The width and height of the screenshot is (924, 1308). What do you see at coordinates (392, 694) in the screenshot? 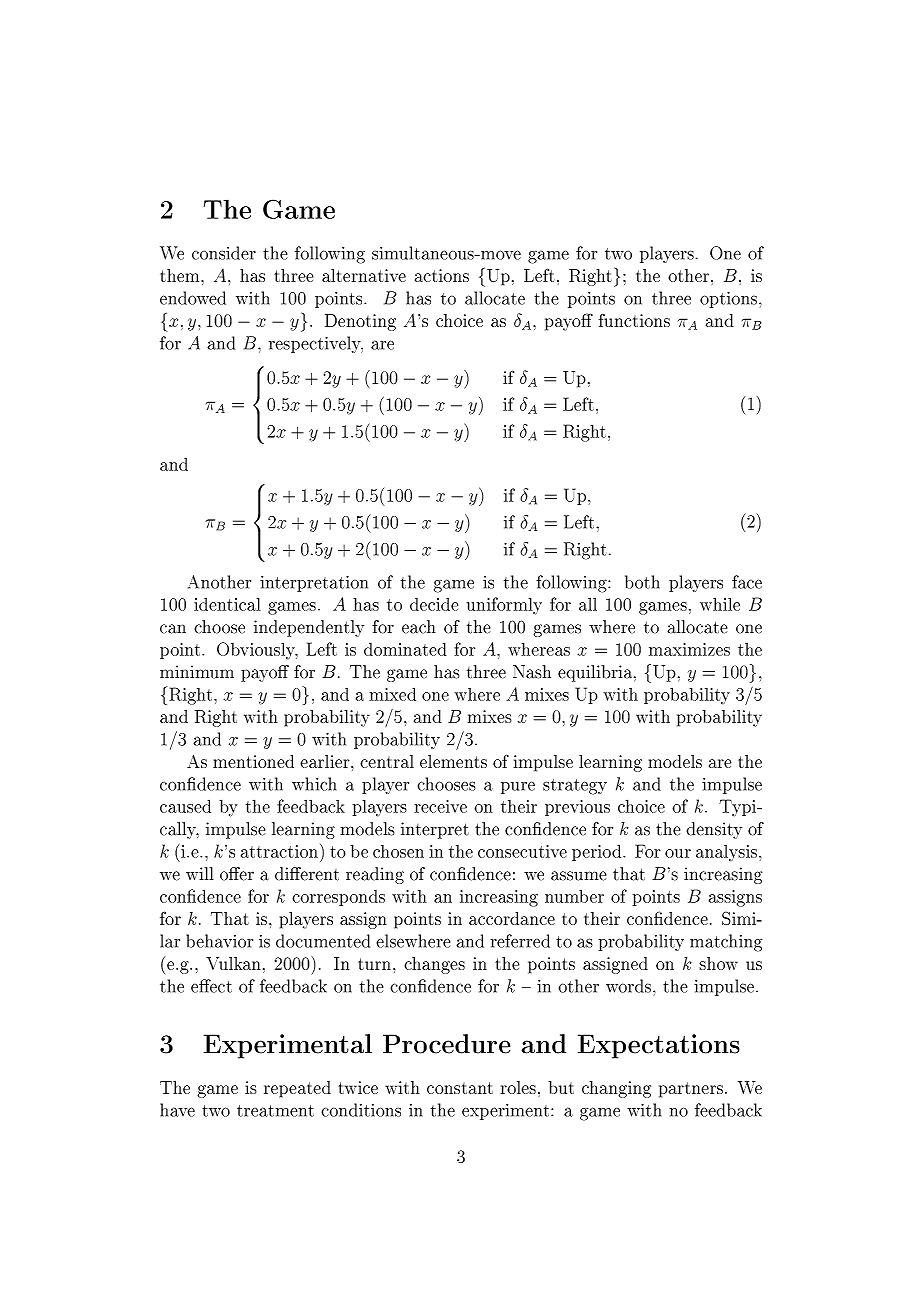
I see `mixed` at bounding box center [392, 694].
